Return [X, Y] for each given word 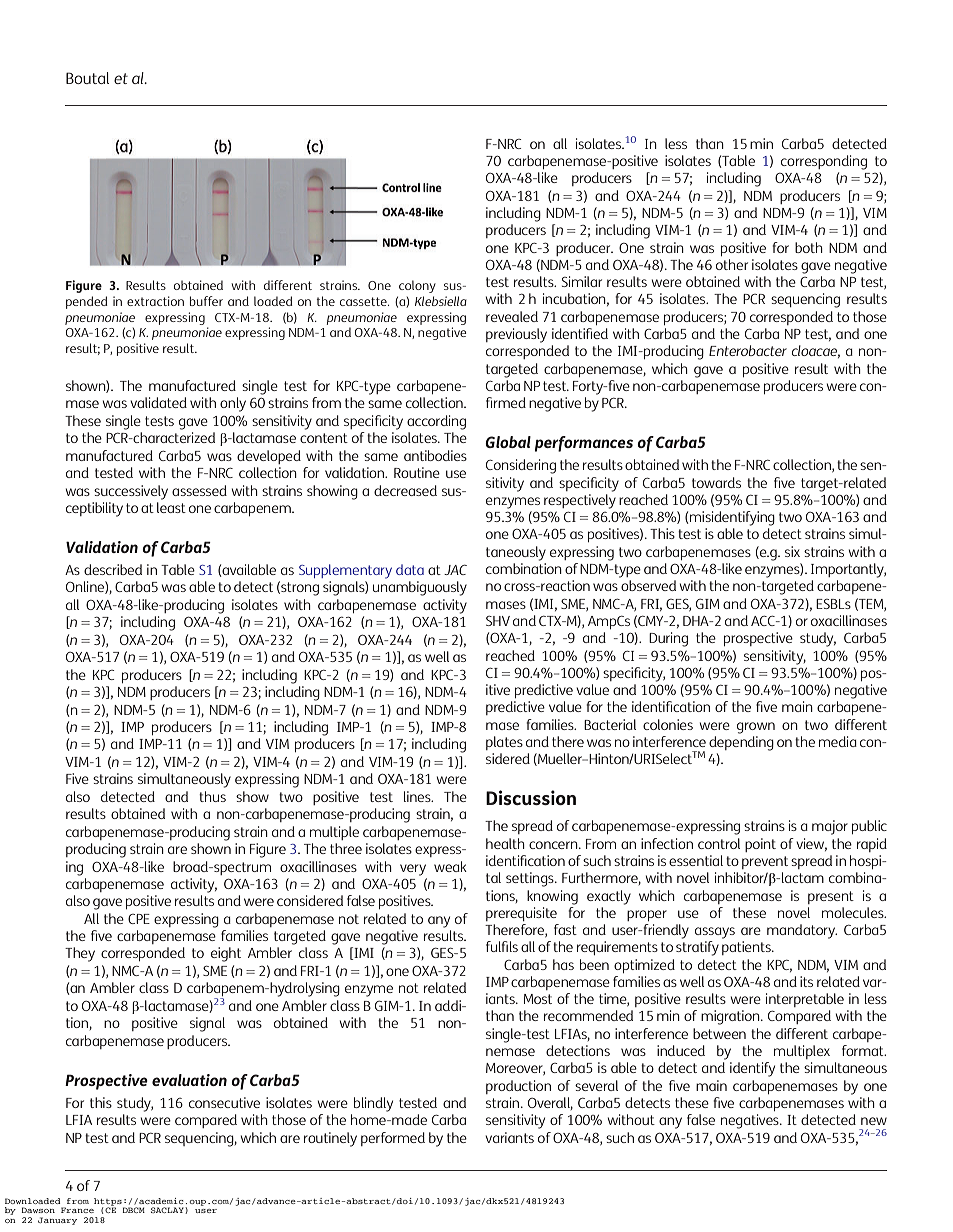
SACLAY [168, 1210]
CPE [139, 919]
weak [450, 866]
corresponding [824, 162]
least [171, 507]
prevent [765, 862]
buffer [206, 301]
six [792, 551]
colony [417, 286]
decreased [405, 490]
